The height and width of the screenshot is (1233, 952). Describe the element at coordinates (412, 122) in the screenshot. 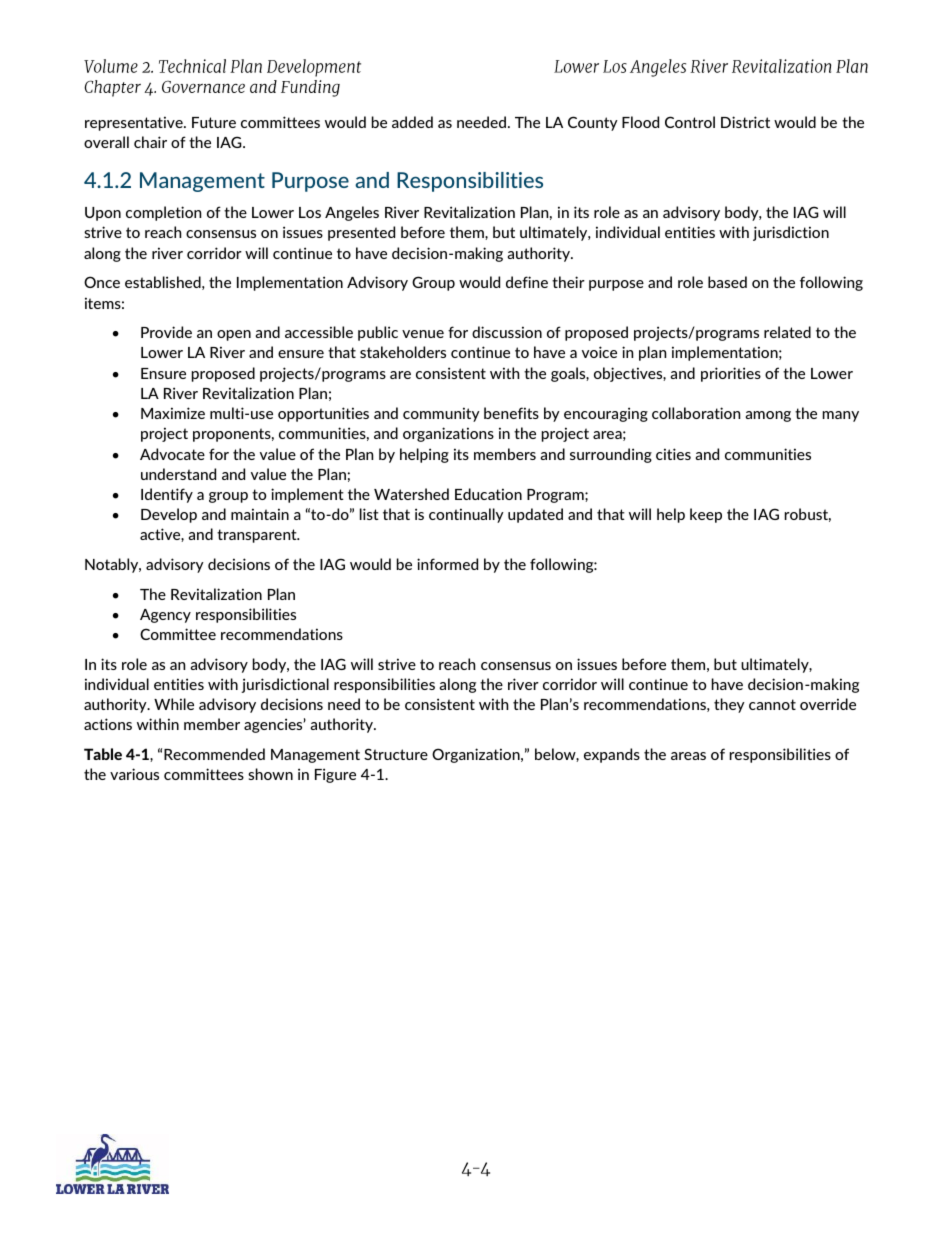

I see `added` at that location.
